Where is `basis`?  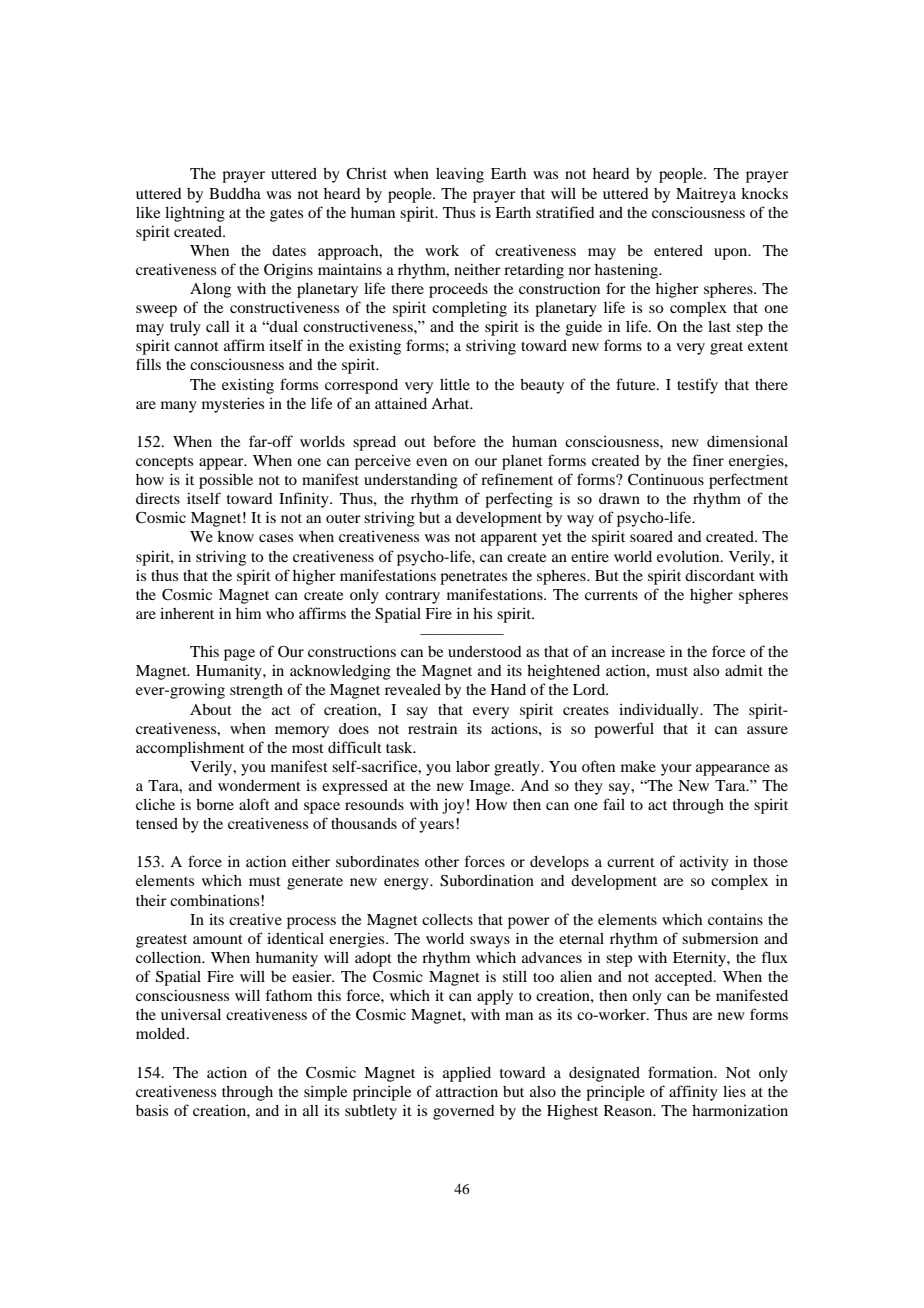
basis is located at coordinates (152, 1110).
